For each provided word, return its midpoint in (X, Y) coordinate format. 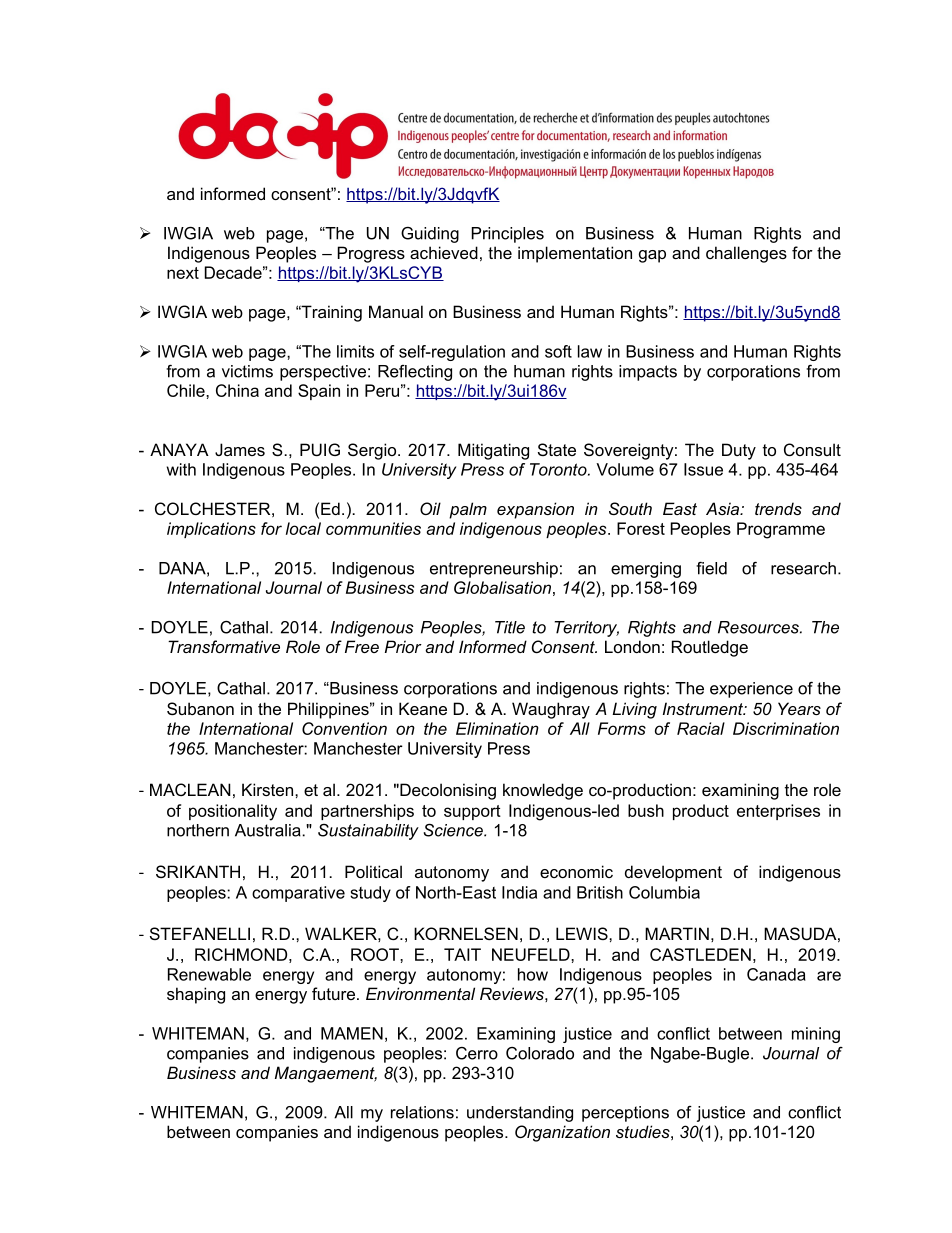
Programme (781, 530)
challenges (746, 254)
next (183, 273)
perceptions (625, 1114)
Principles (508, 235)
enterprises (778, 812)
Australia (269, 830)
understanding (520, 1114)
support (472, 812)
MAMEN (352, 1033)
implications (211, 530)
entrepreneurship (494, 570)
